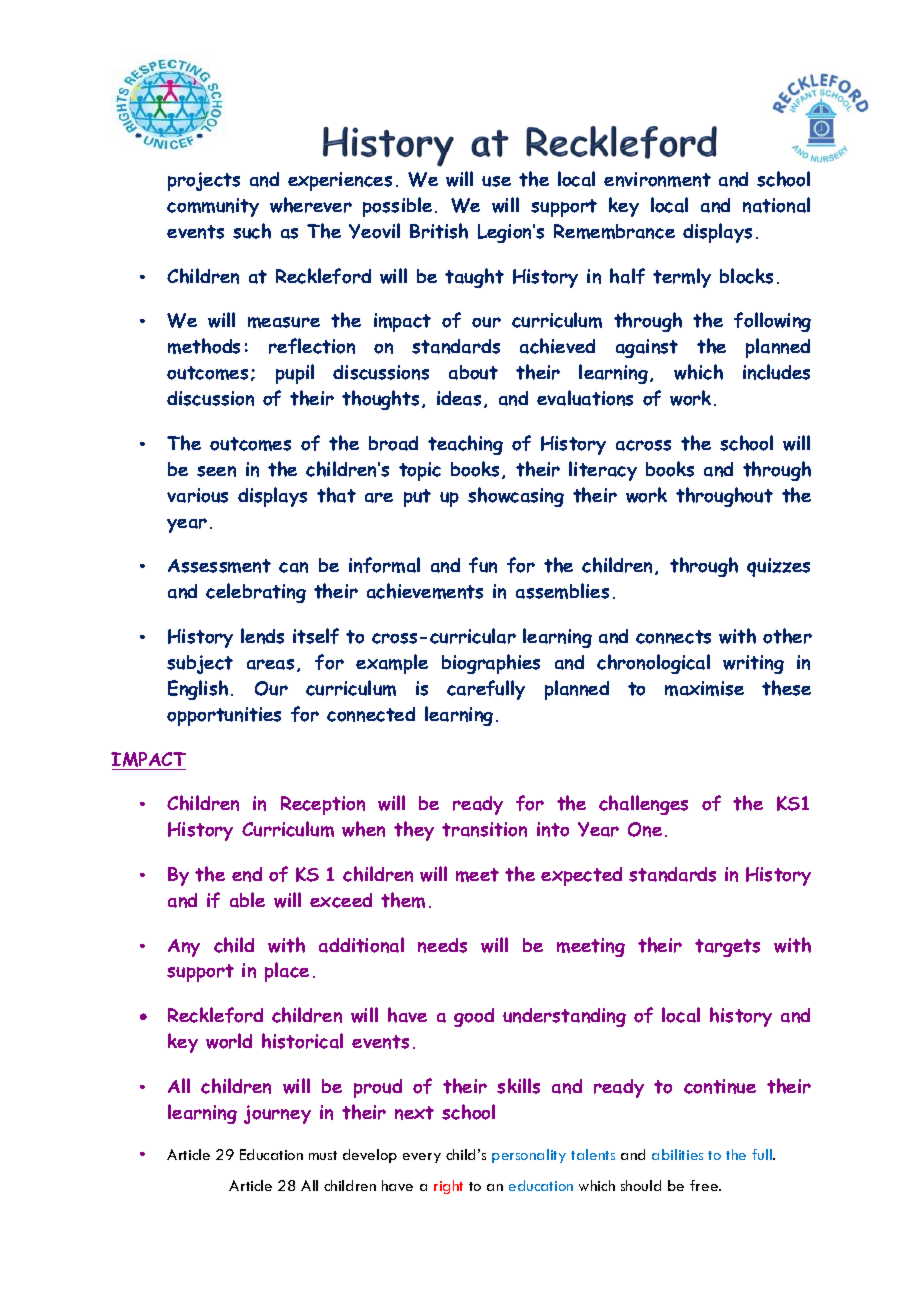 The height and width of the screenshot is (1308, 924). What do you see at coordinates (277, 1114) in the screenshot?
I see `journey` at bounding box center [277, 1114].
